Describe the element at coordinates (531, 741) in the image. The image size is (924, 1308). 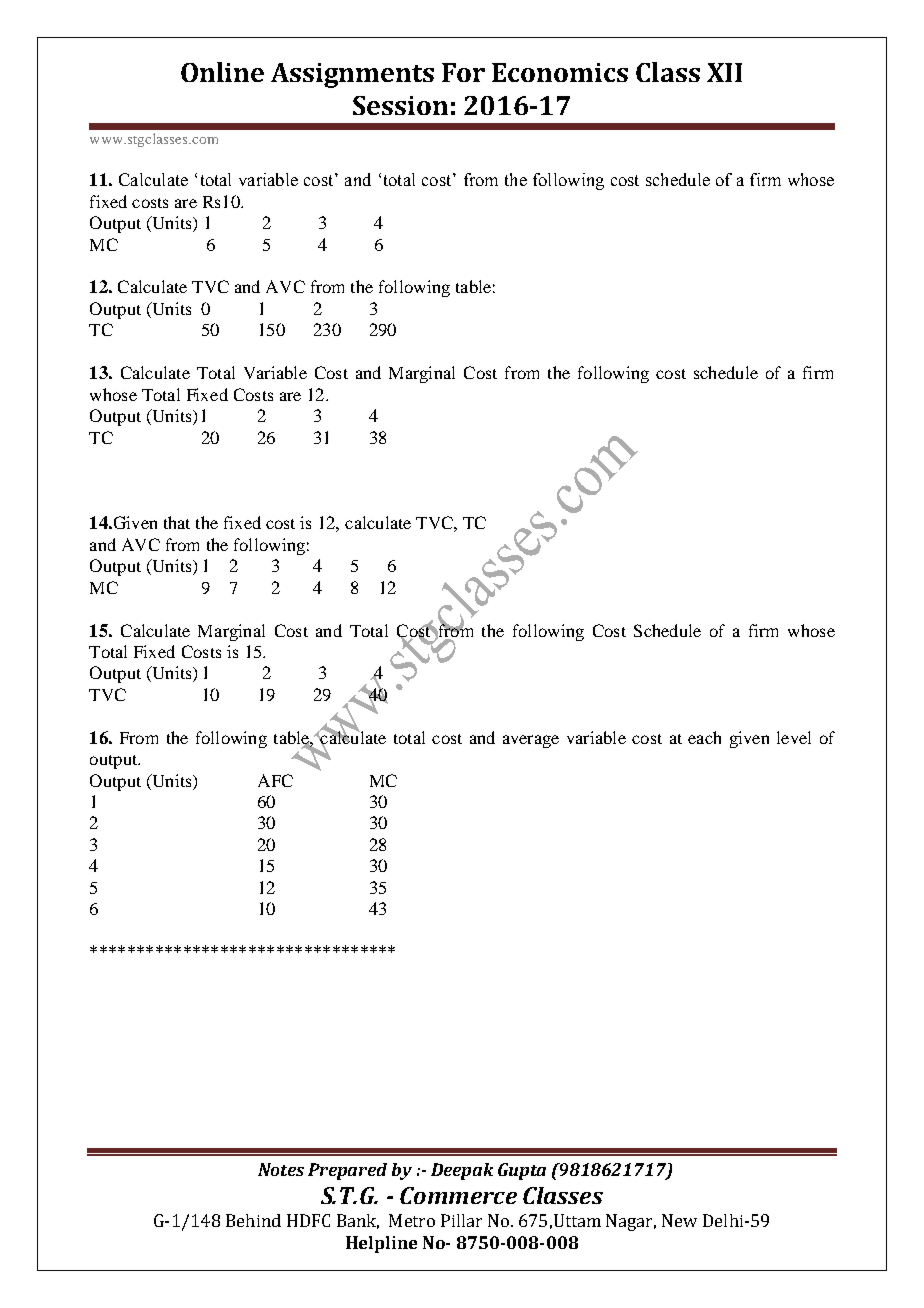
I see `average` at that location.
